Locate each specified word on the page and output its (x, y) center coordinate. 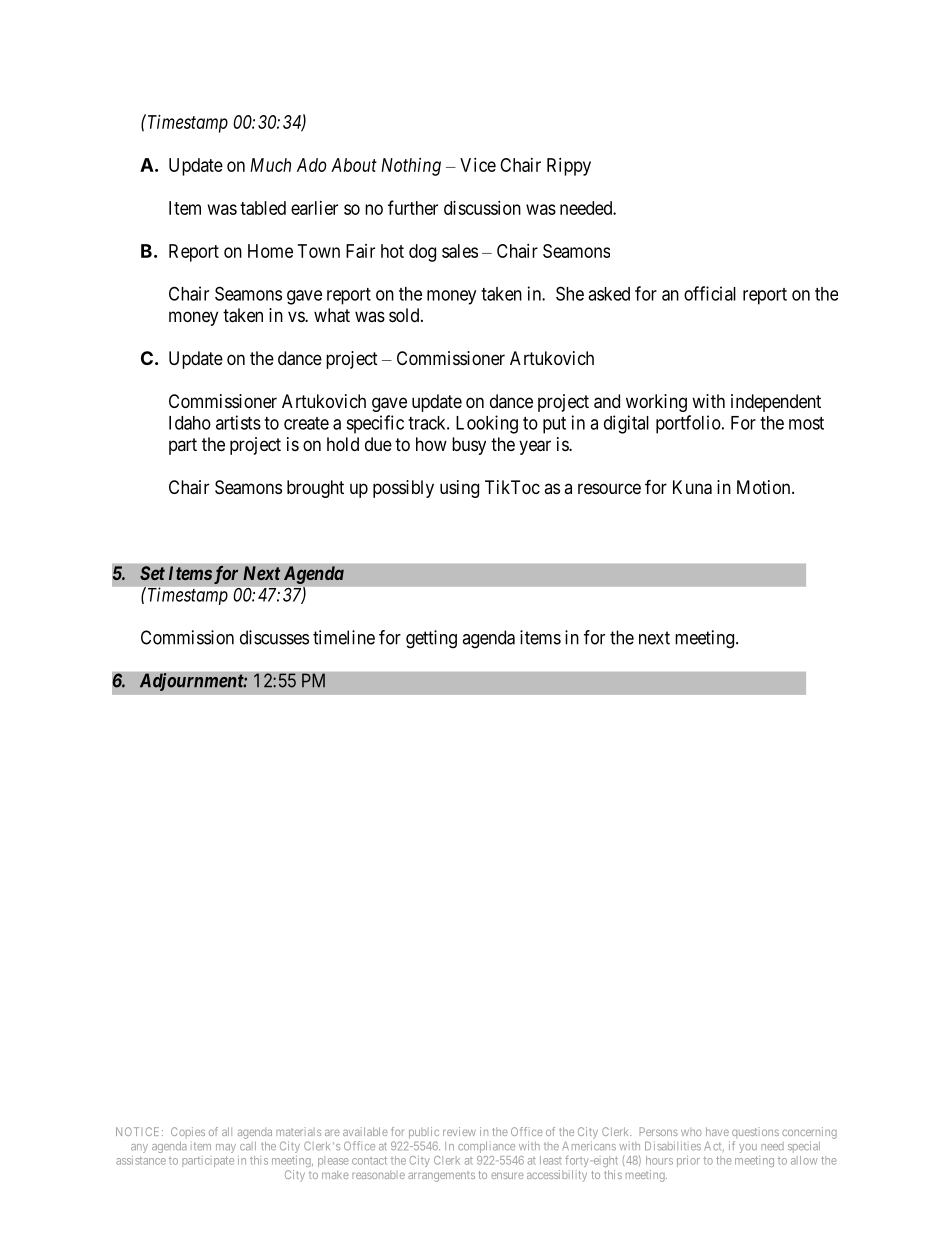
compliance (486, 1147)
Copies (188, 1132)
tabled (263, 208)
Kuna (692, 487)
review (459, 1131)
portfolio (688, 424)
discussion (482, 208)
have (717, 1131)
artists (238, 422)
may (226, 1148)
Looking (487, 424)
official (710, 293)
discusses (274, 637)
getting (431, 639)
